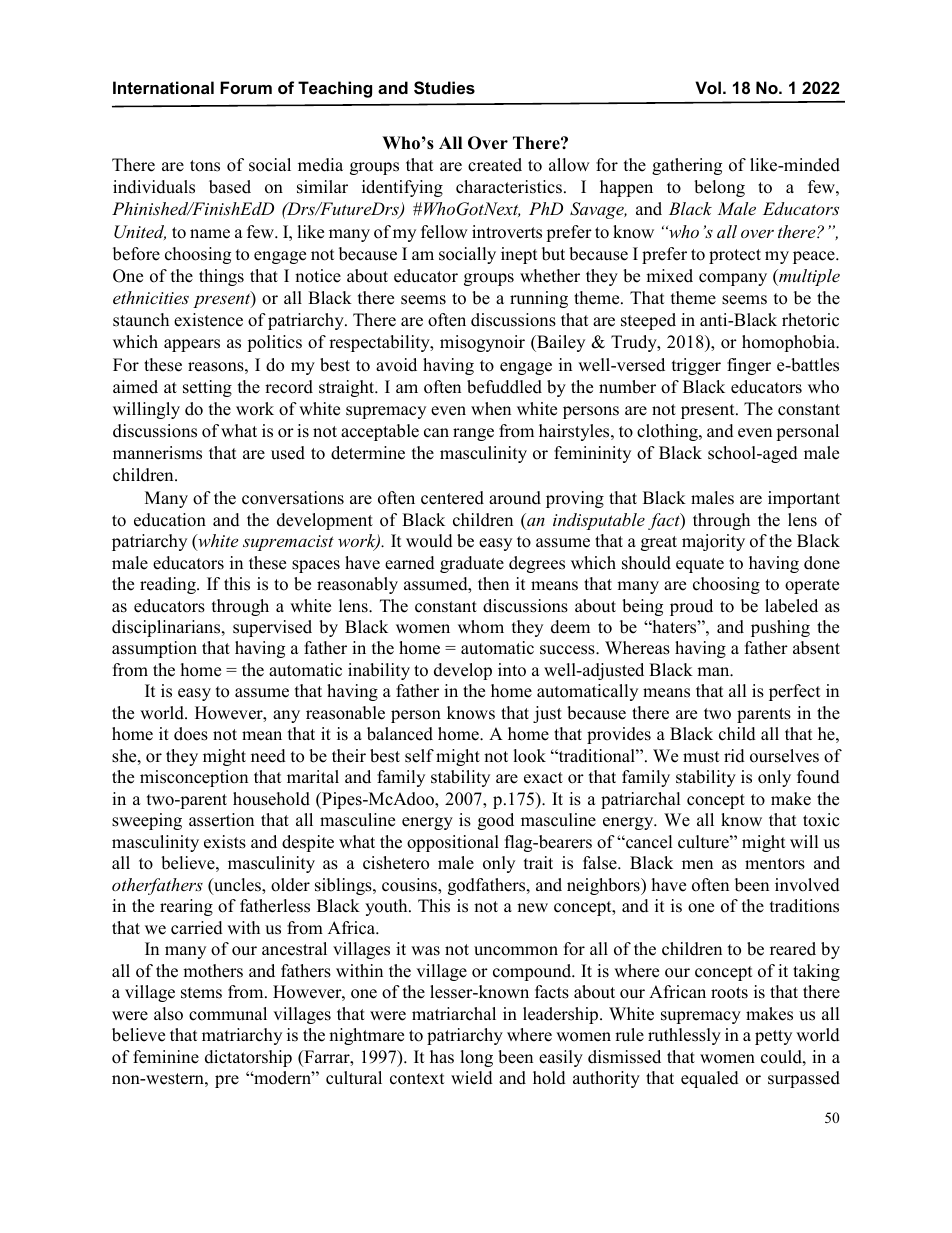 The width and height of the screenshot is (952, 1233). What do you see at coordinates (444, 88) in the screenshot?
I see `Studies` at bounding box center [444, 88].
